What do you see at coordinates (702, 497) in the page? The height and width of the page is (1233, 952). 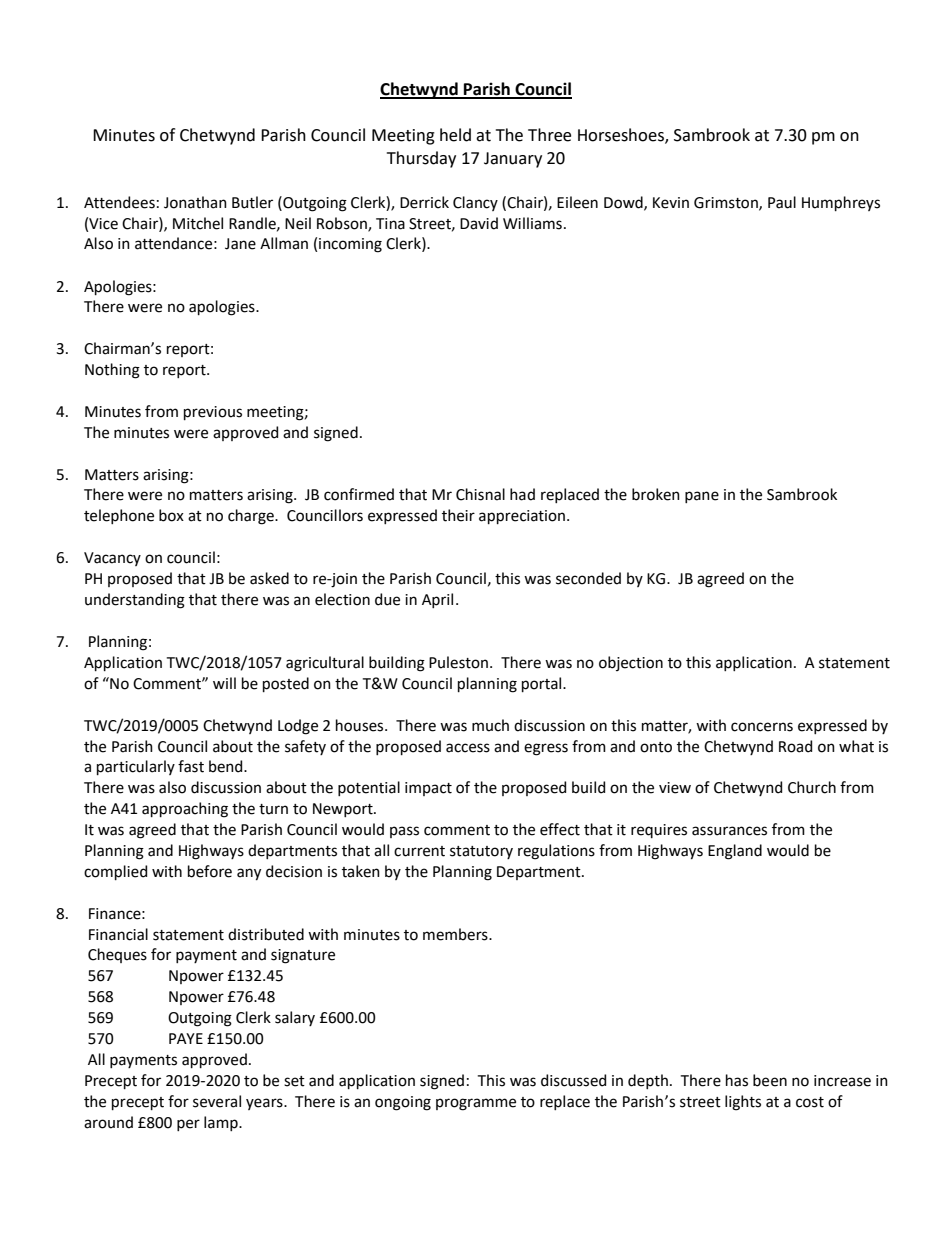 I see `pane` at bounding box center [702, 497].
